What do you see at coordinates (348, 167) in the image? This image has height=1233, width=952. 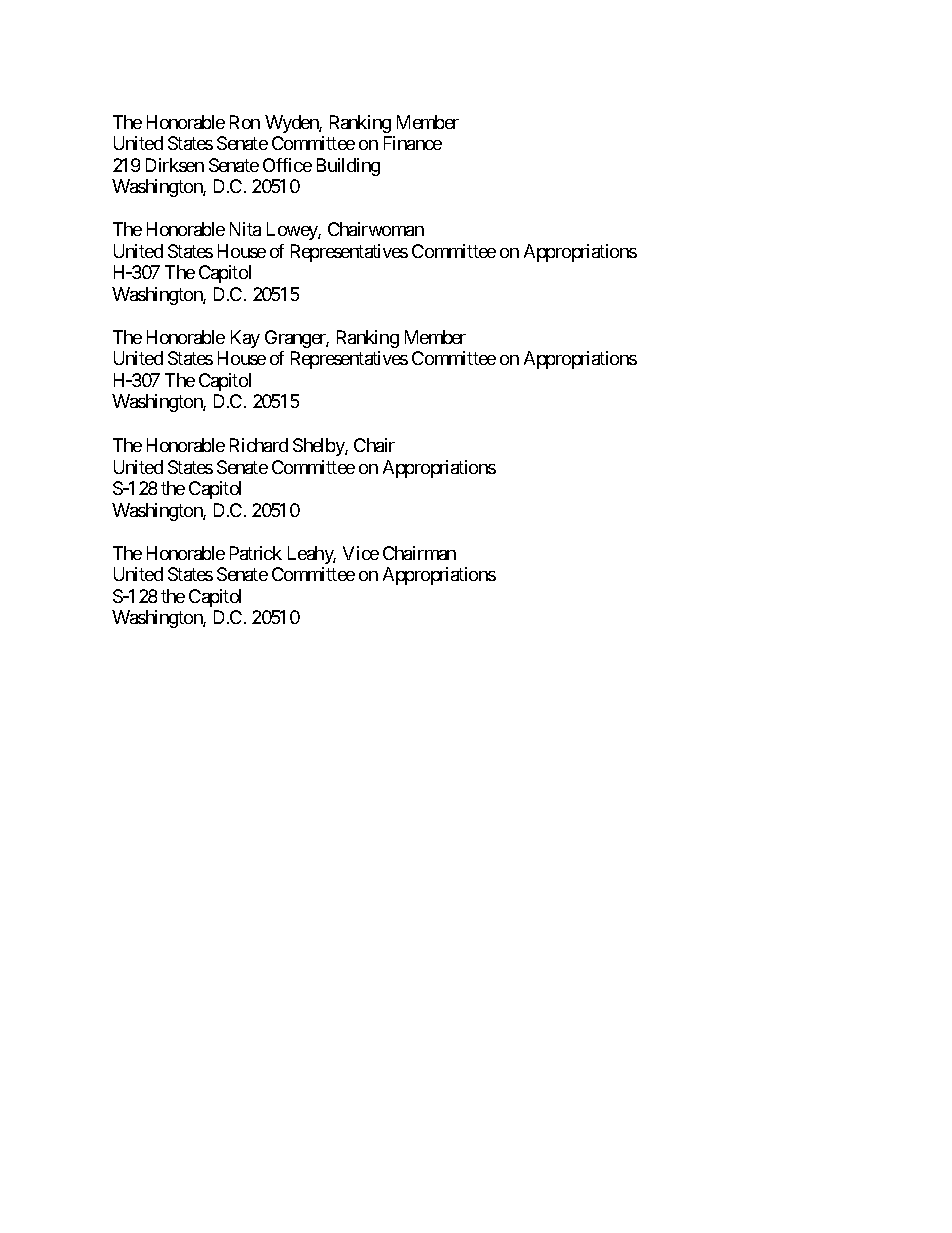 I see `Building` at bounding box center [348, 167].
